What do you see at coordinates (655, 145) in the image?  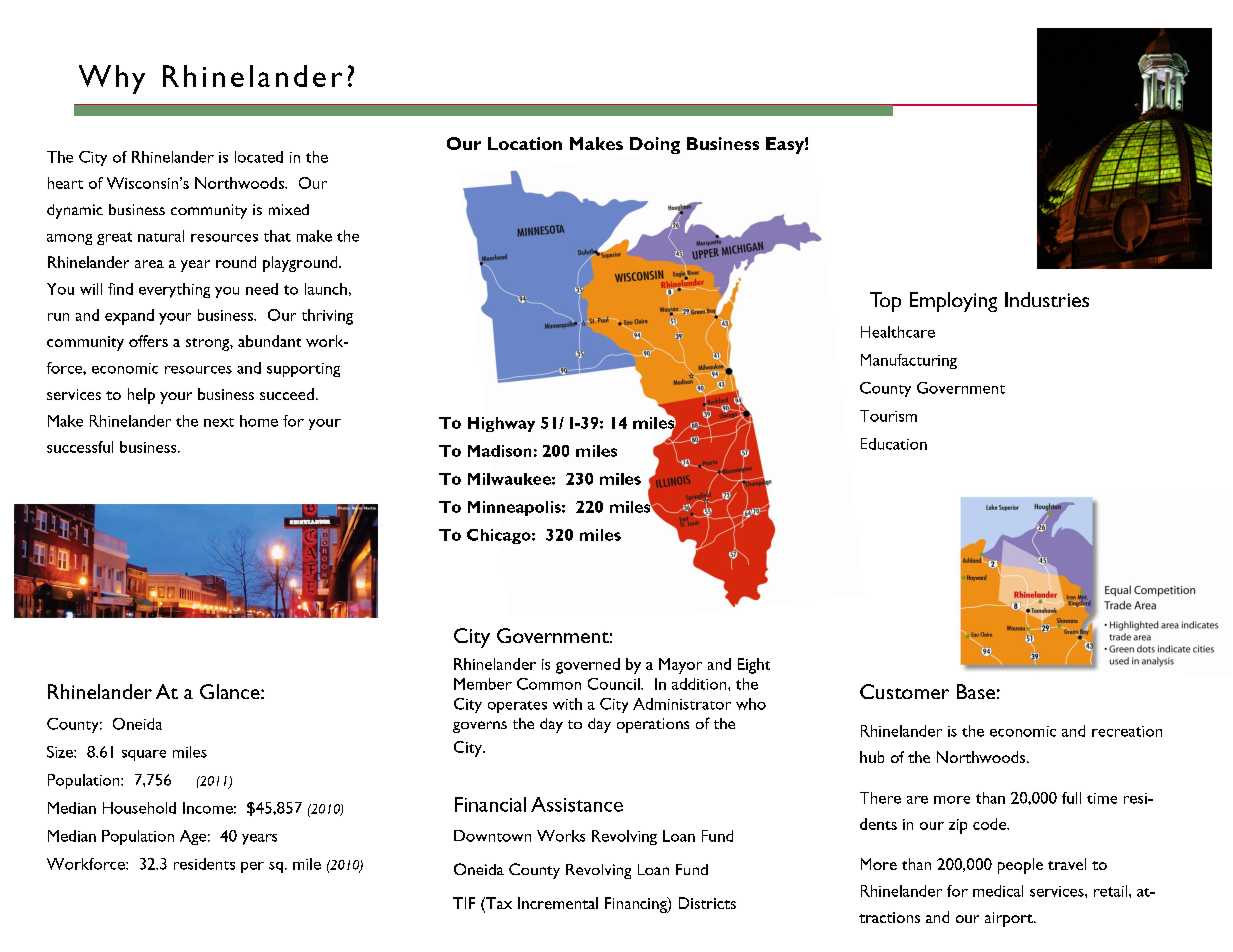 I see `Doing` at bounding box center [655, 145].
